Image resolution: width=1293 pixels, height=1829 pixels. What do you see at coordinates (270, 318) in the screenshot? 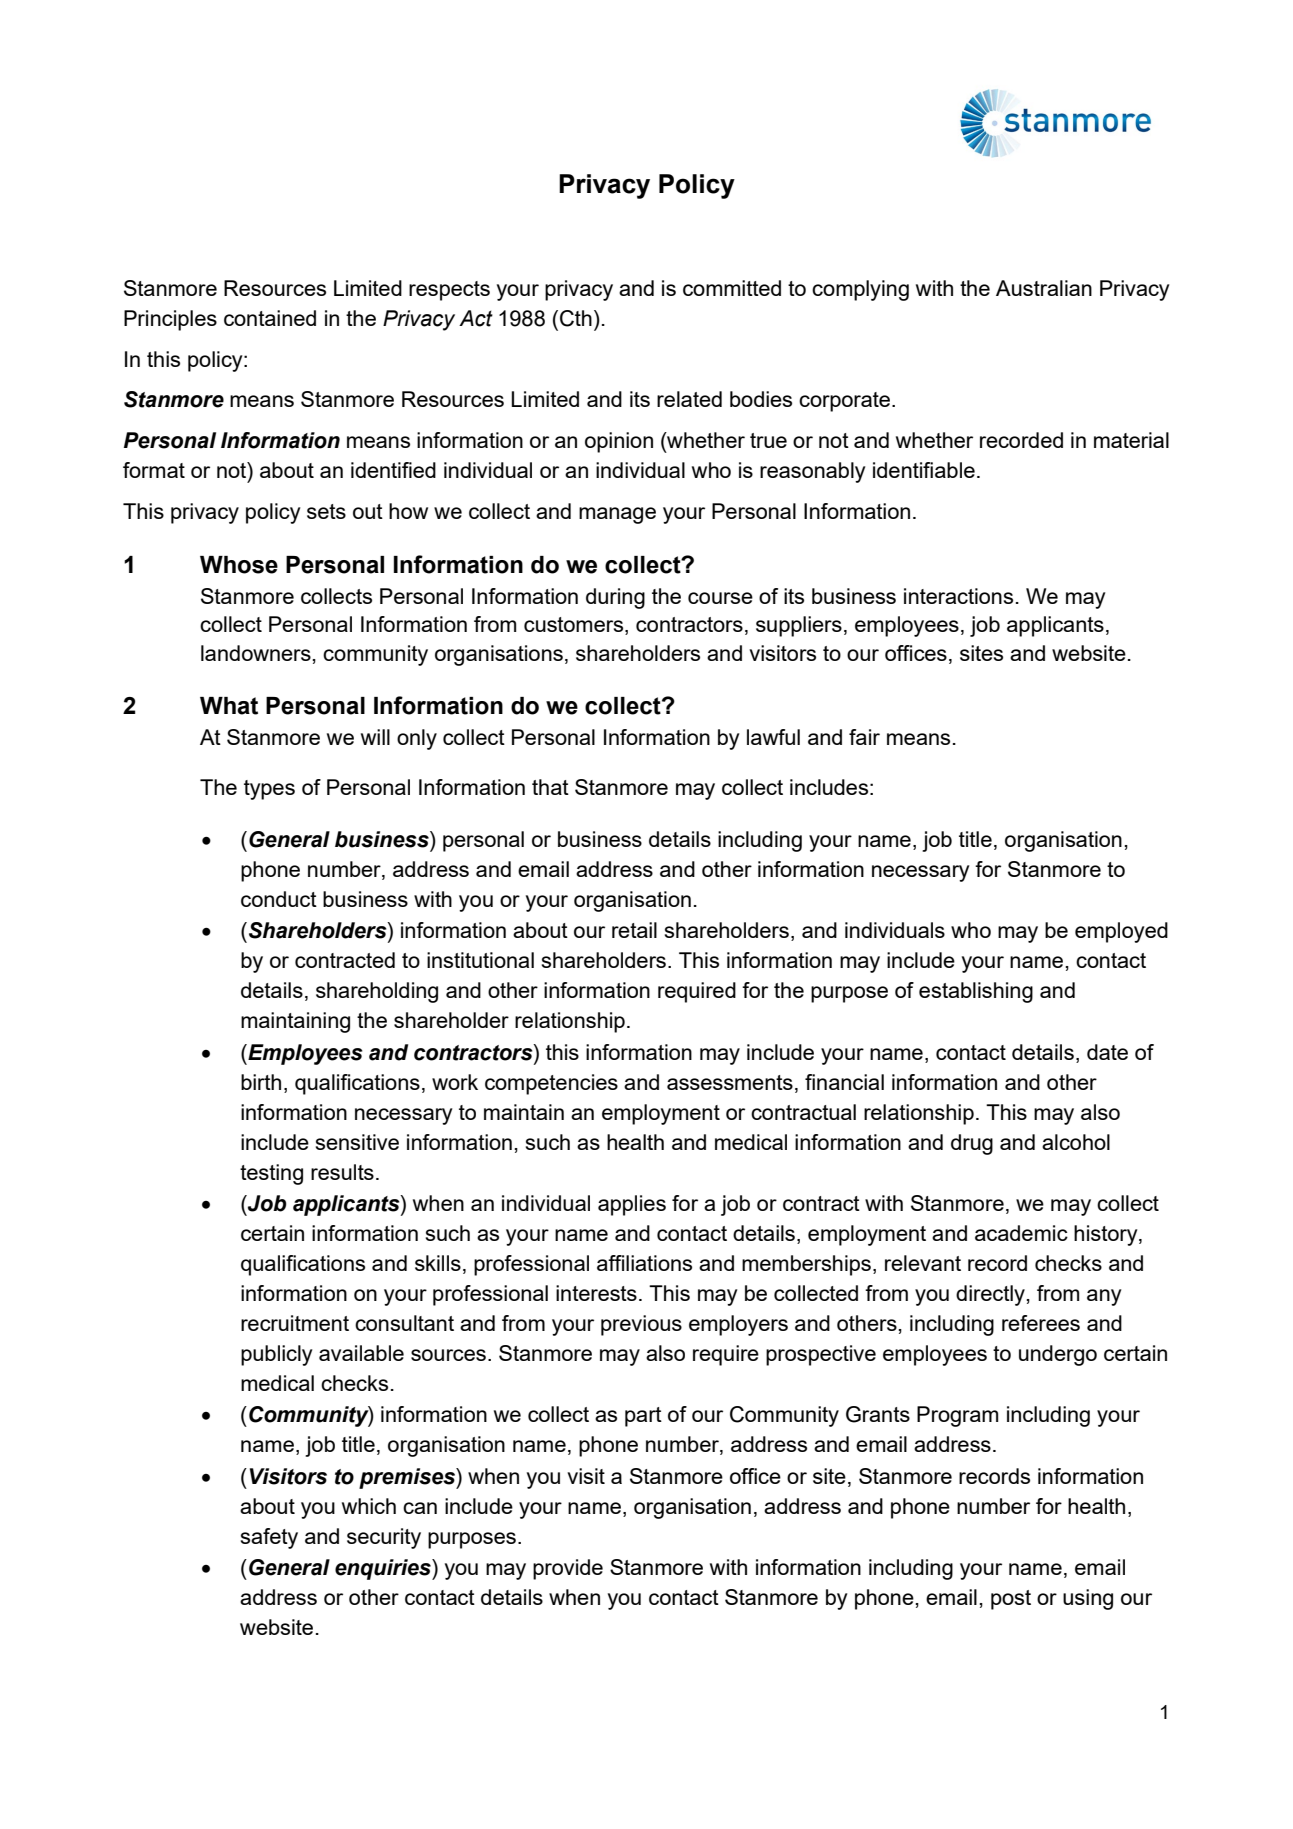
I see `contained` at bounding box center [270, 318].
